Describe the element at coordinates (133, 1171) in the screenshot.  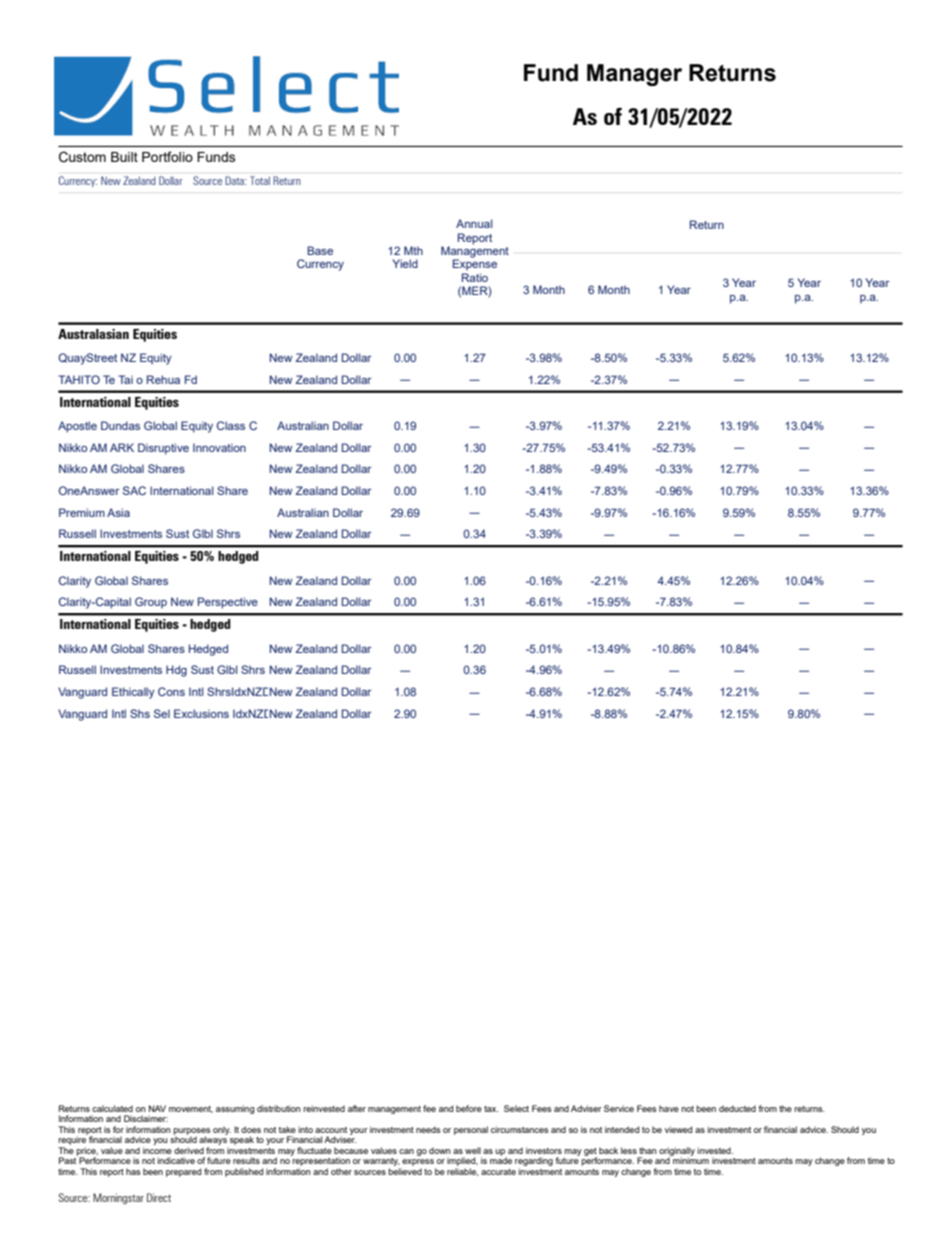
I see `has` at that location.
